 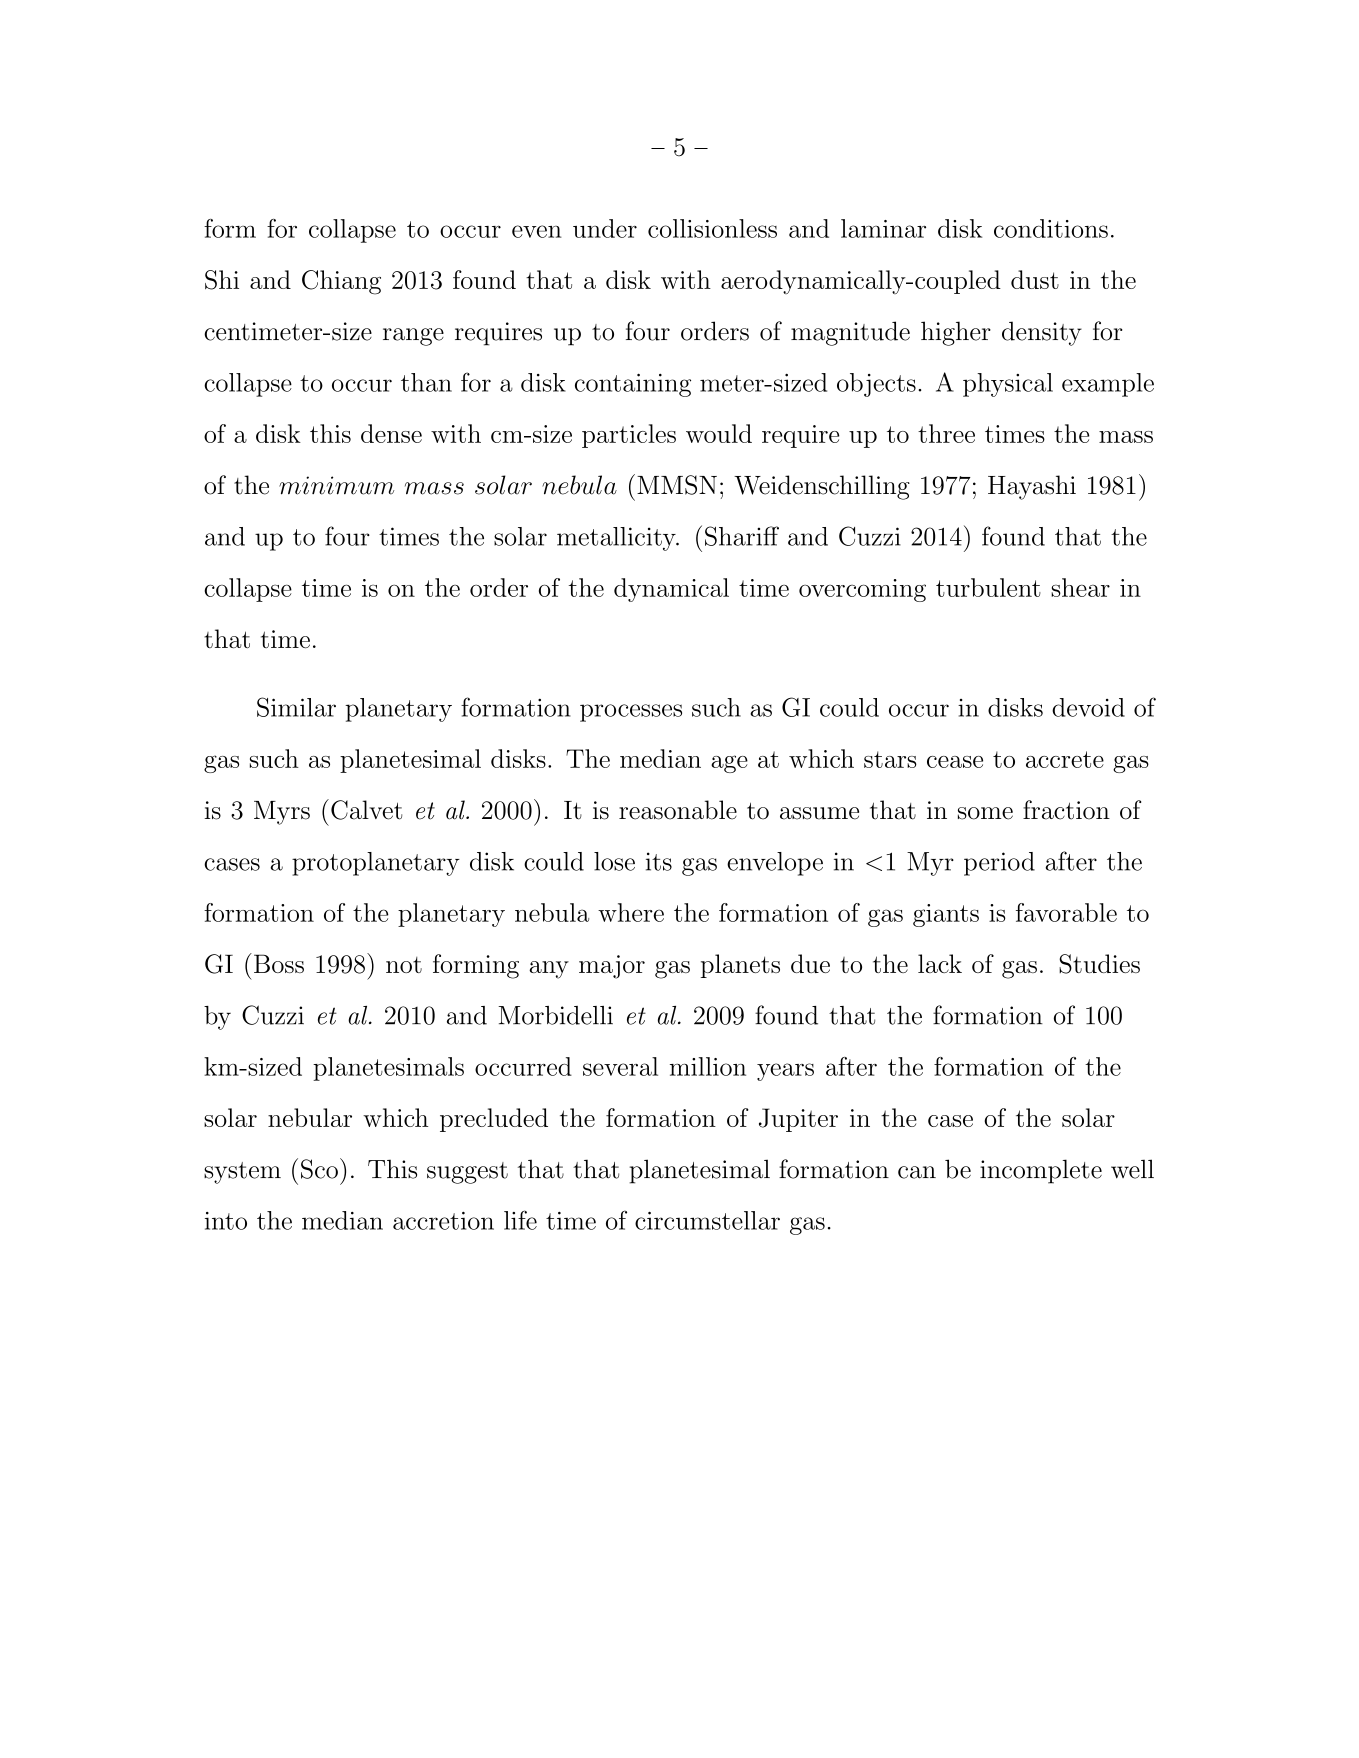 I want to click on circumstellar, so click(x=707, y=1220).
